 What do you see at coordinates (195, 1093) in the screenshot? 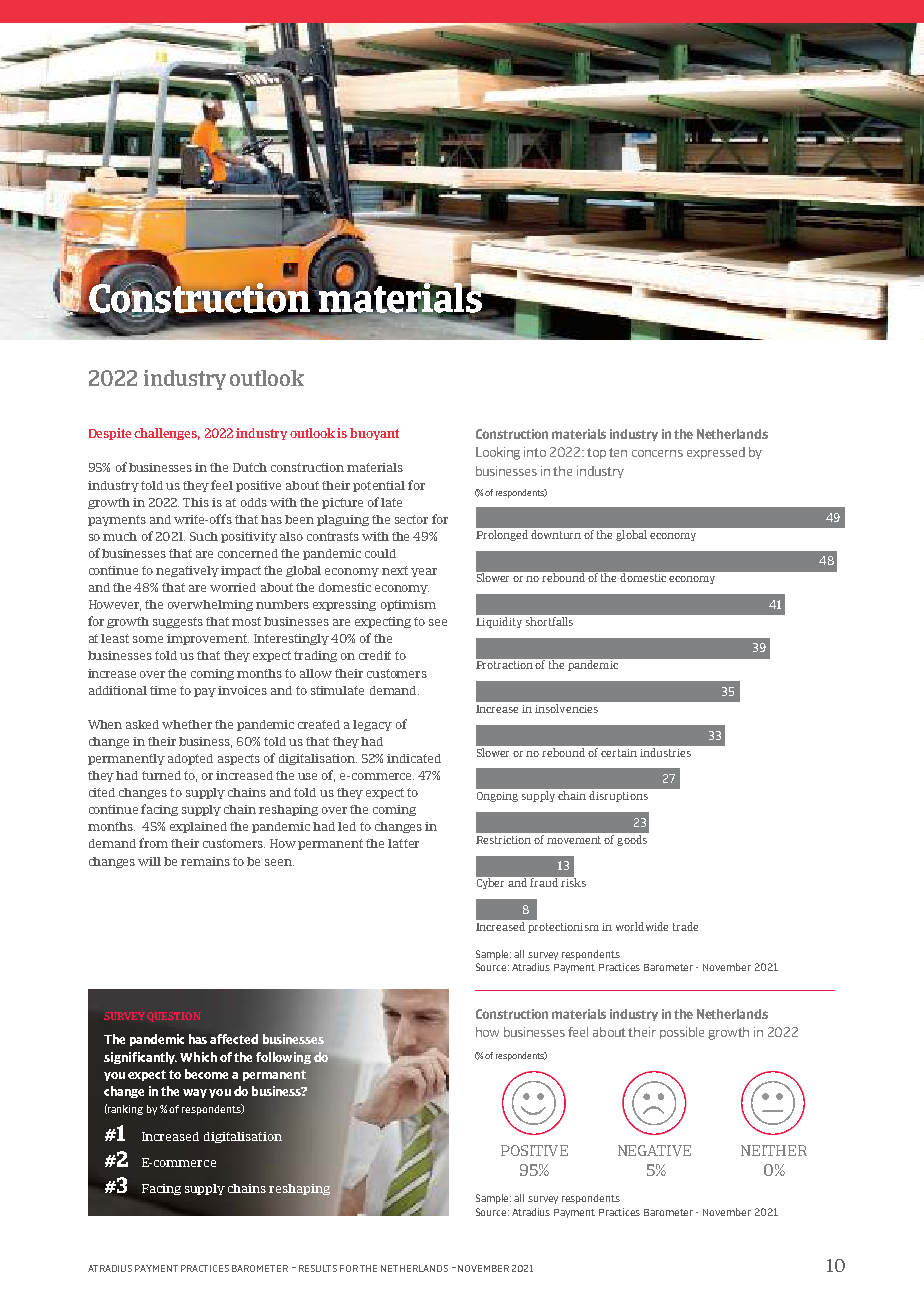
I see `way` at bounding box center [195, 1093].
